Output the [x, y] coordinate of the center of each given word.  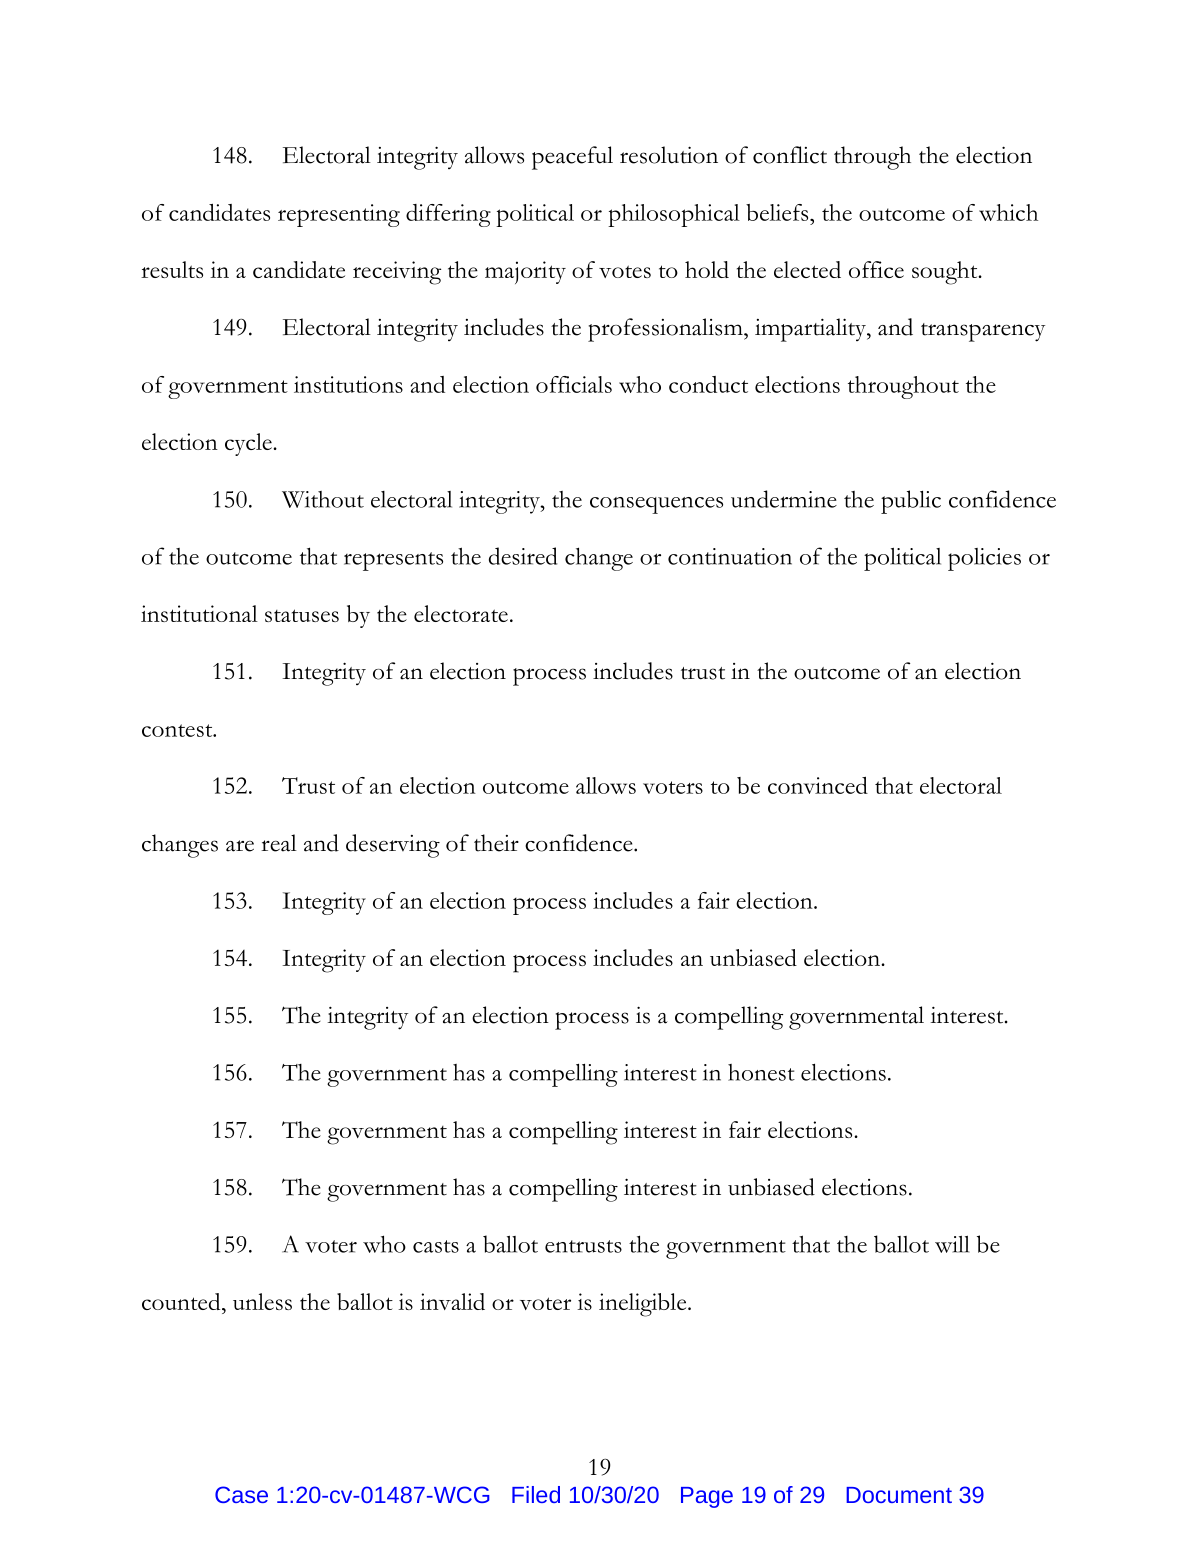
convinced [818, 785]
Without [323, 499]
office [876, 269]
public [911, 502]
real [279, 843]
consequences [656, 505]
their [496, 843]
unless [262, 1301]
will [952, 1244]
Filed [536, 1494]
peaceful [572, 158]
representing [339, 215]
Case [241, 1494]
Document [899, 1495]
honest [761, 1072]
